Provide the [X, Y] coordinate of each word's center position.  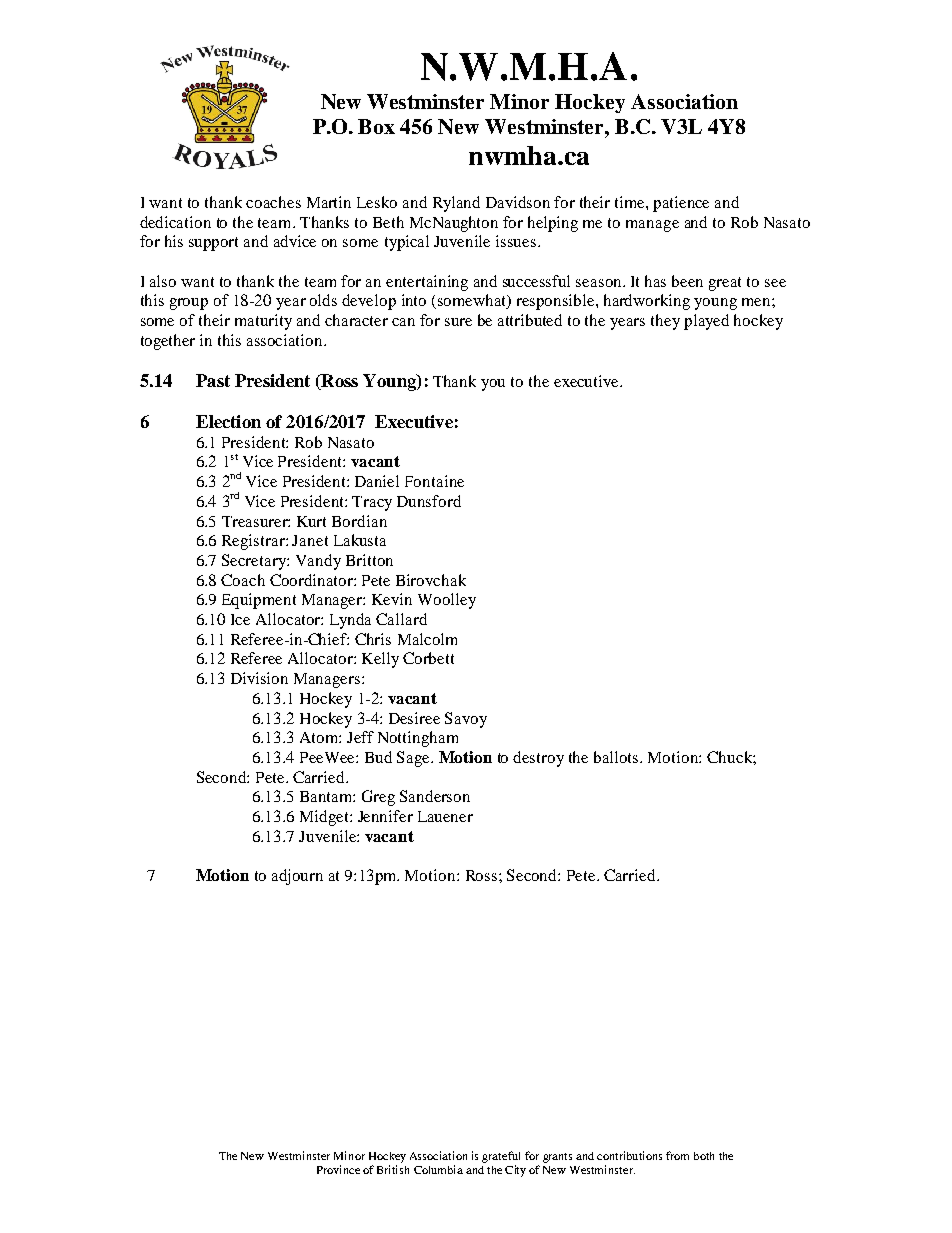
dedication [175, 222]
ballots [617, 757]
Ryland [456, 204]
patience [681, 204]
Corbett [428, 658]
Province [338, 1169]
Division [259, 678]
